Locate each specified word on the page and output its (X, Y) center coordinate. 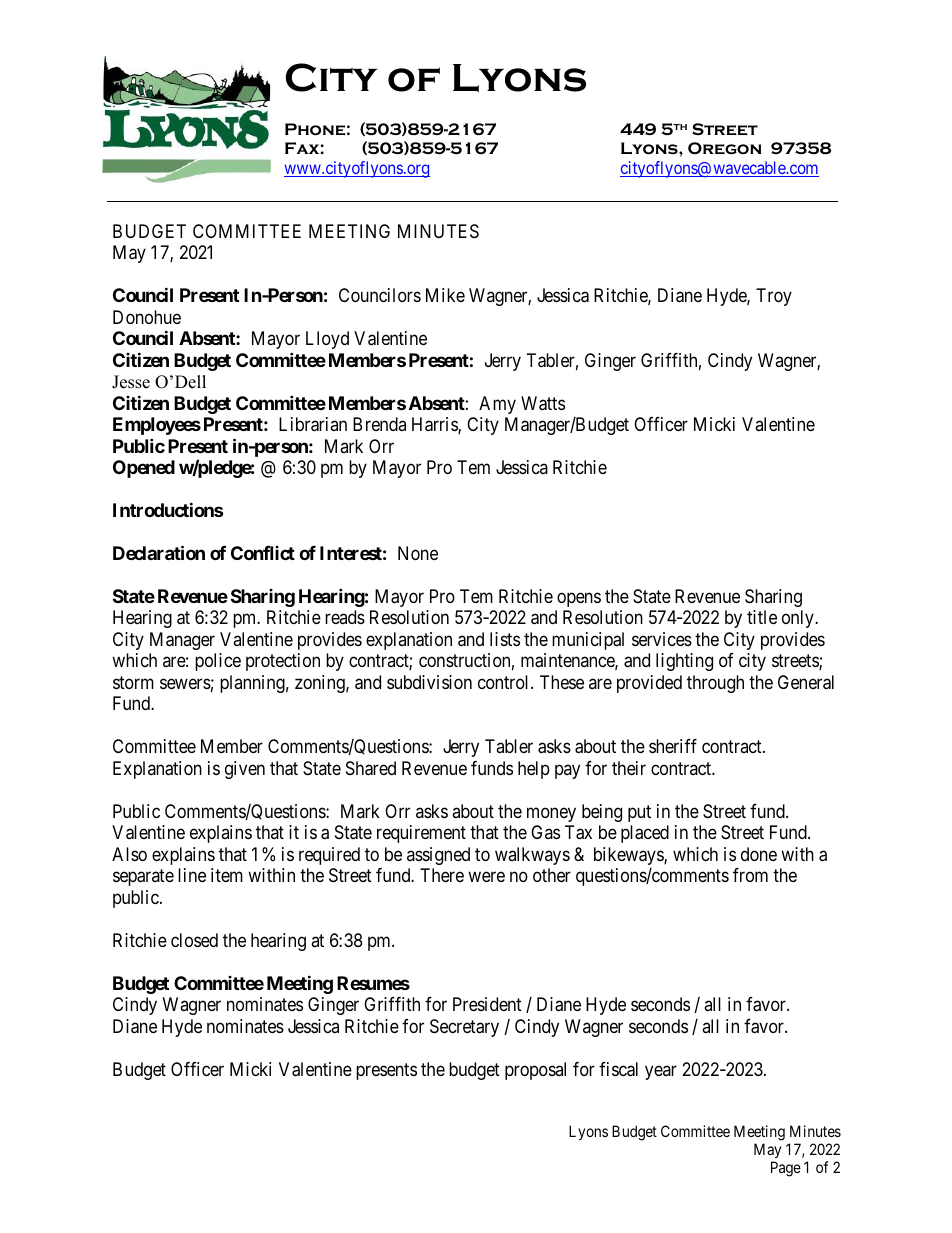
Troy (774, 297)
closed (194, 940)
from (750, 875)
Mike (445, 295)
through (715, 684)
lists (505, 639)
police (218, 662)
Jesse (131, 382)
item (227, 875)
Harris (435, 425)
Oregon (724, 148)
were (486, 877)
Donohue (147, 317)
